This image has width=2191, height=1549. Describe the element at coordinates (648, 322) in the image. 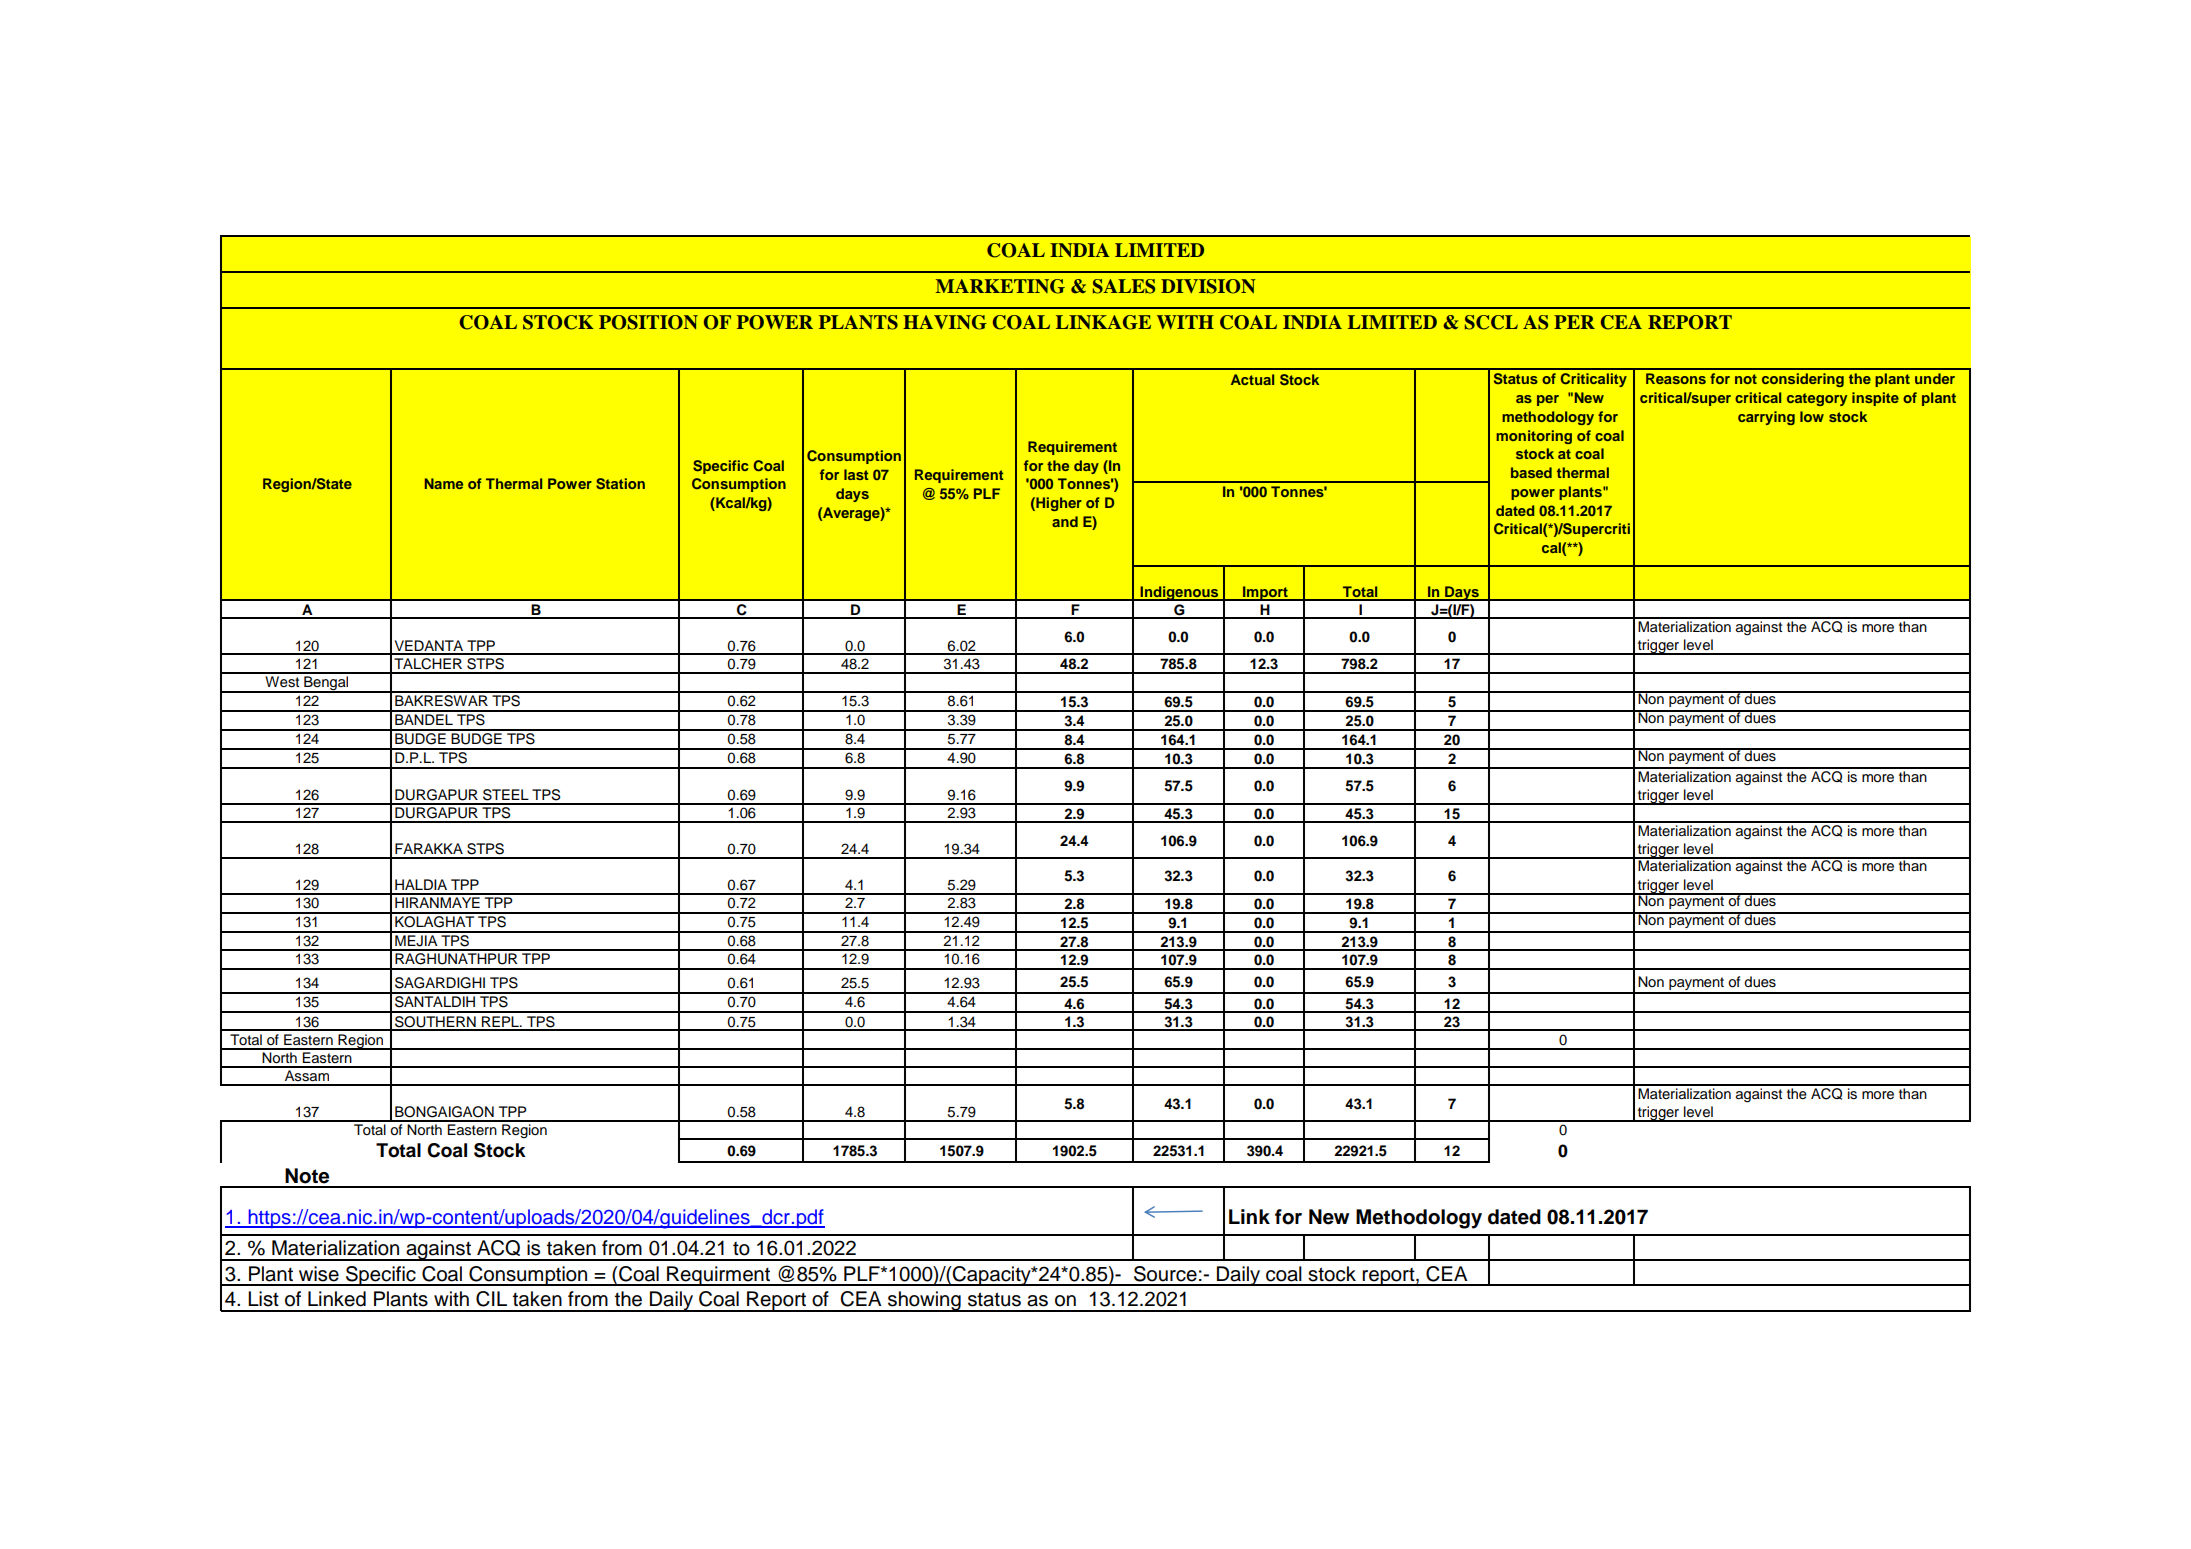

I see `POSITION` at that location.
